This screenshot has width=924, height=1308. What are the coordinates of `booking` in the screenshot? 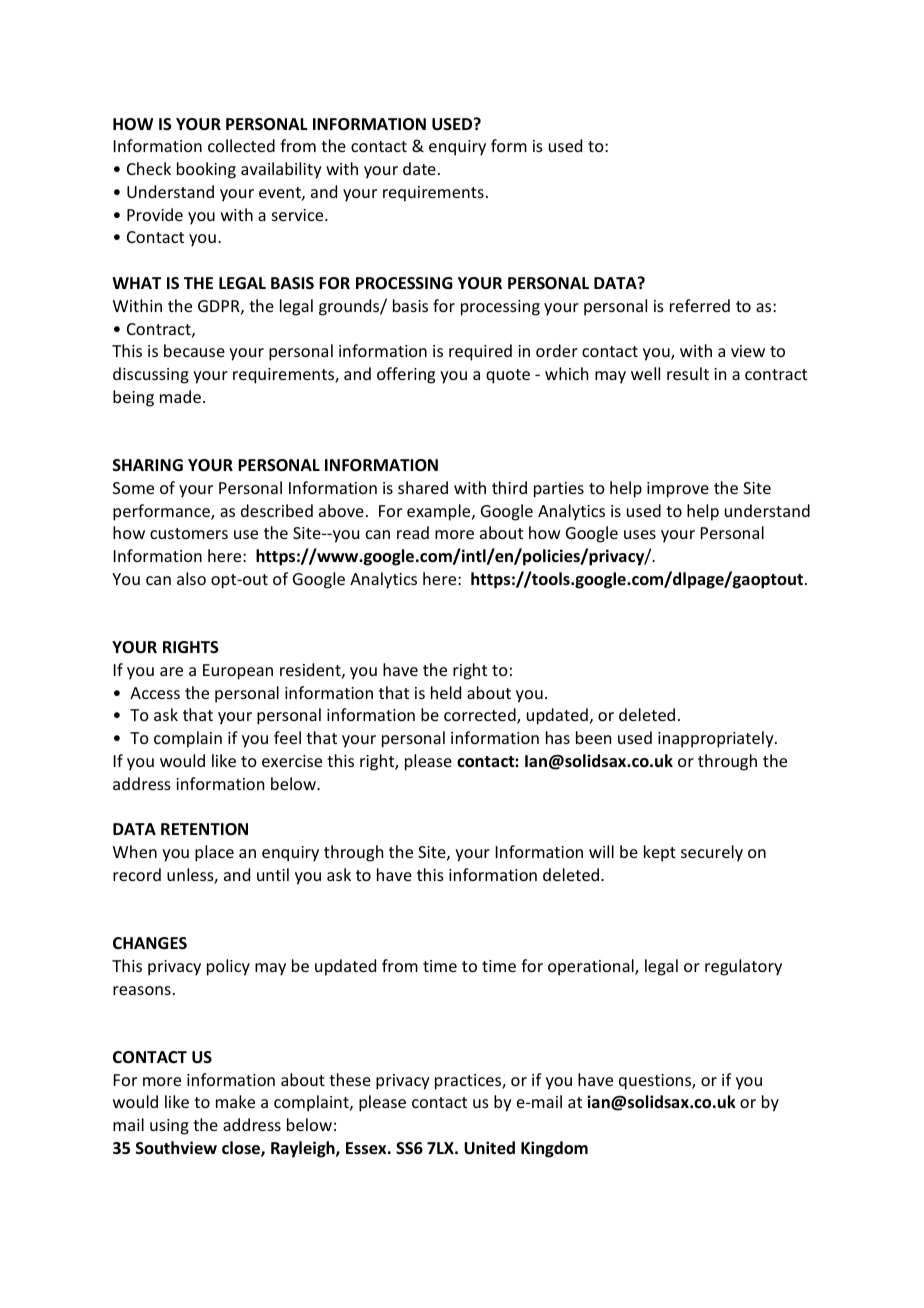 It's located at (206, 170).
